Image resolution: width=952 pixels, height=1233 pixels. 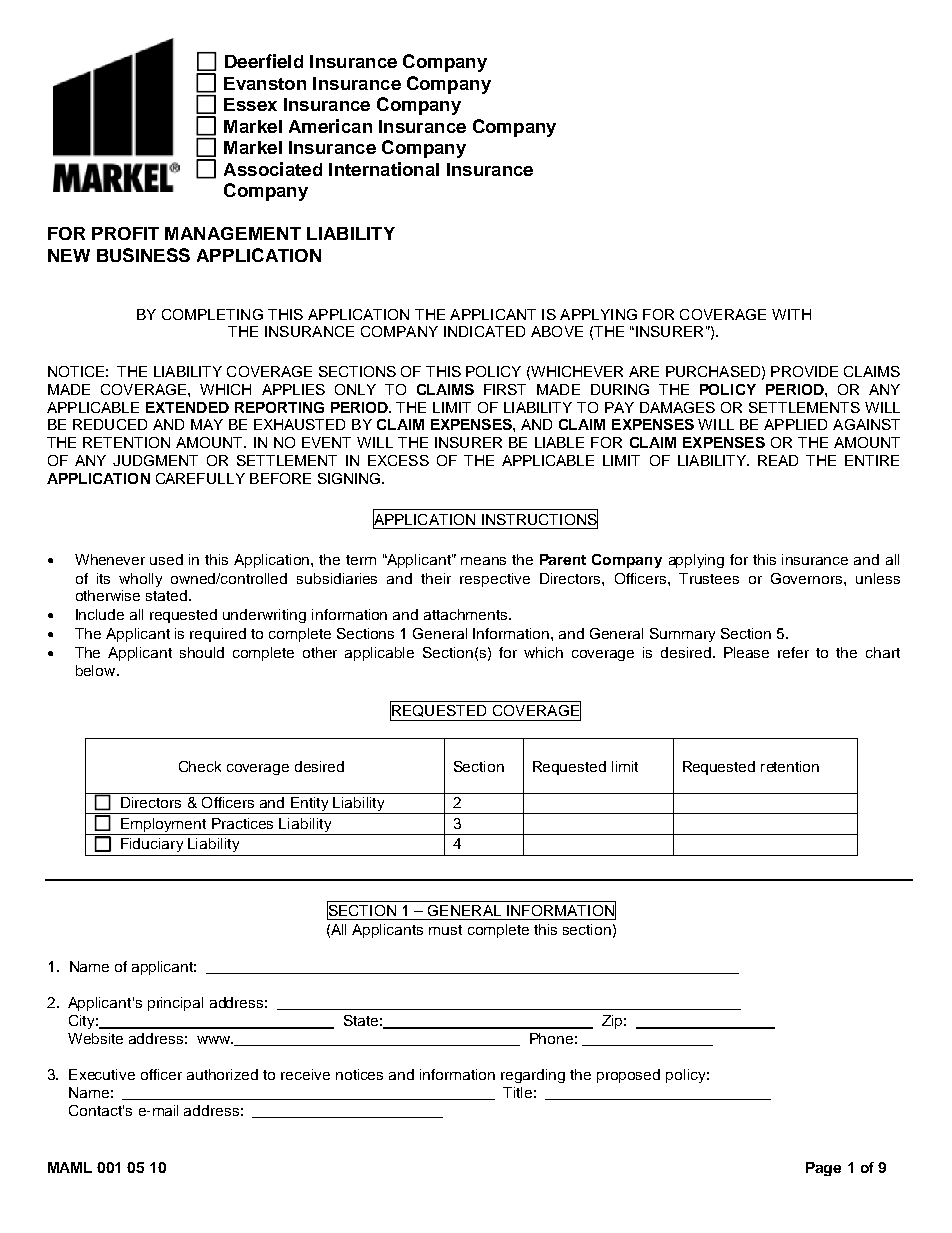 I want to click on wholly, so click(x=140, y=580).
